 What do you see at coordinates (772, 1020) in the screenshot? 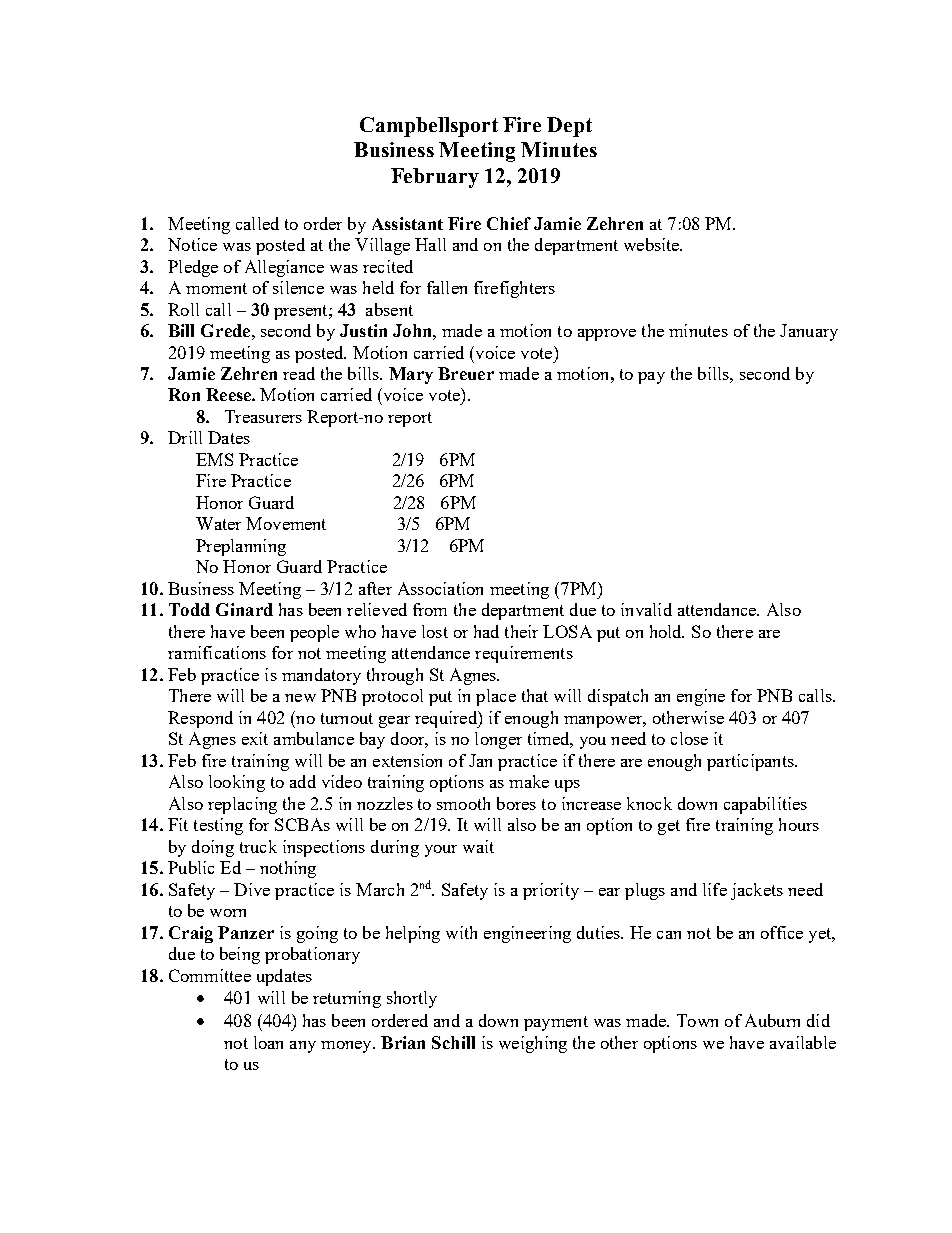
I see `Auburn` at bounding box center [772, 1020].
